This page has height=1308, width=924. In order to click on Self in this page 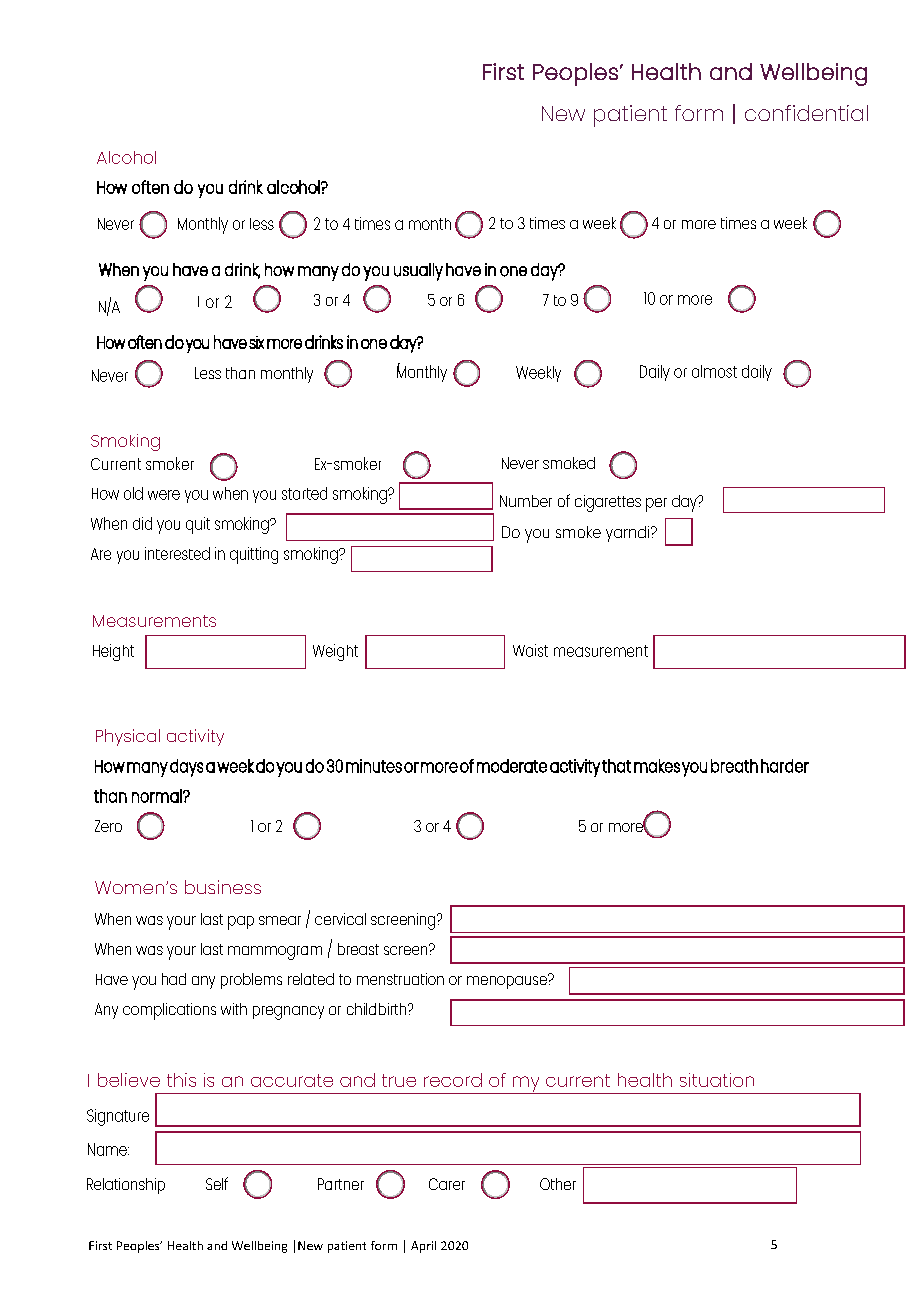, I will do `click(217, 1183)`.
